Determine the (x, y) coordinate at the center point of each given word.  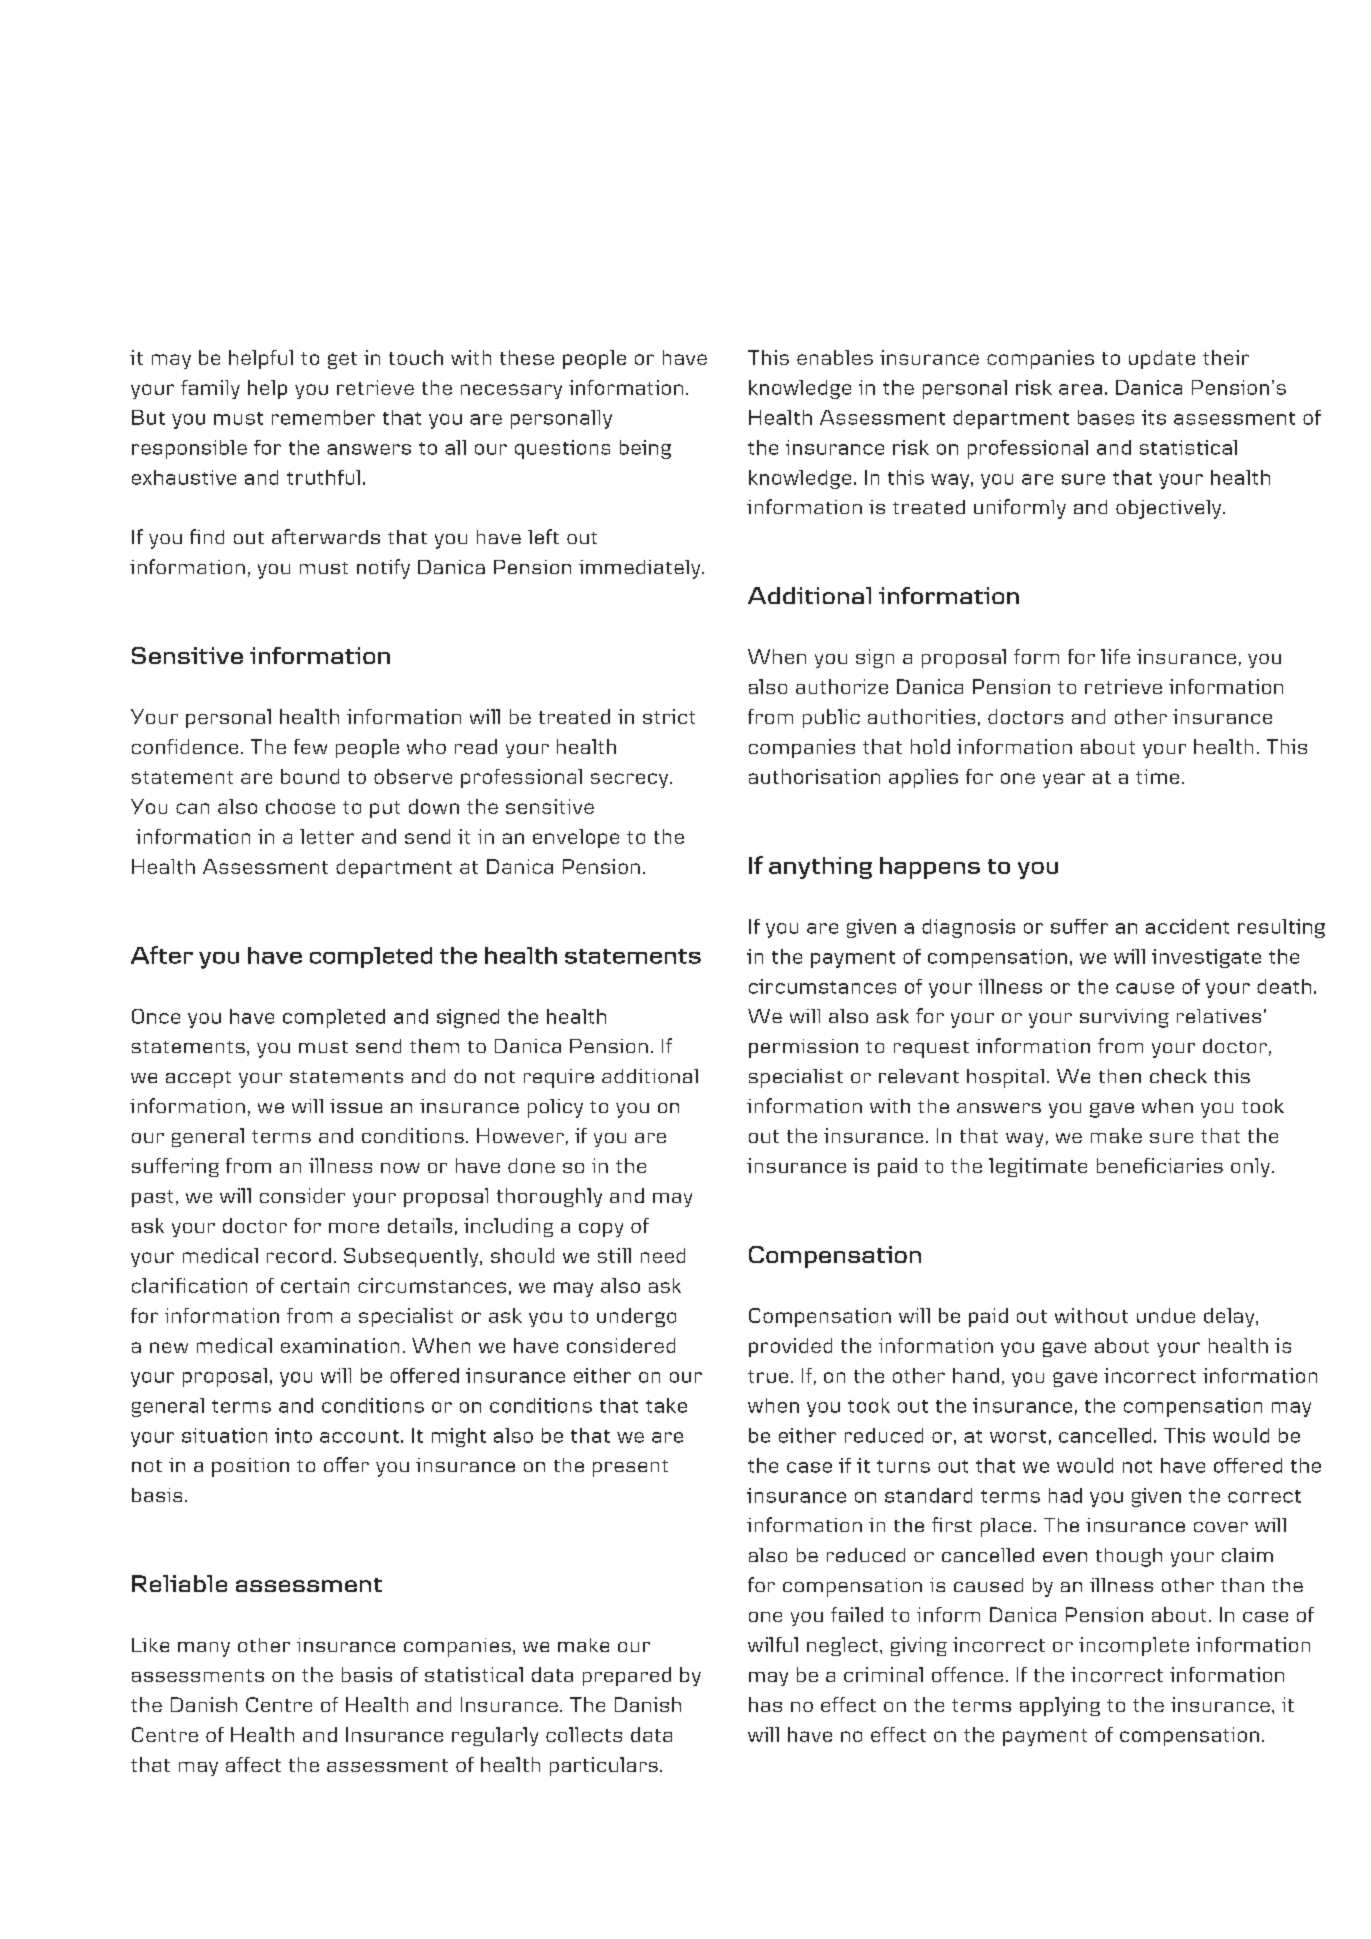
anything (820, 868)
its (1154, 417)
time (1157, 776)
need (663, 1255)
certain (315, 1285)
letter (327, 836)
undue (1166, 1315)
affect (253, 1764)
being (645, 449)
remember (323, 417)
